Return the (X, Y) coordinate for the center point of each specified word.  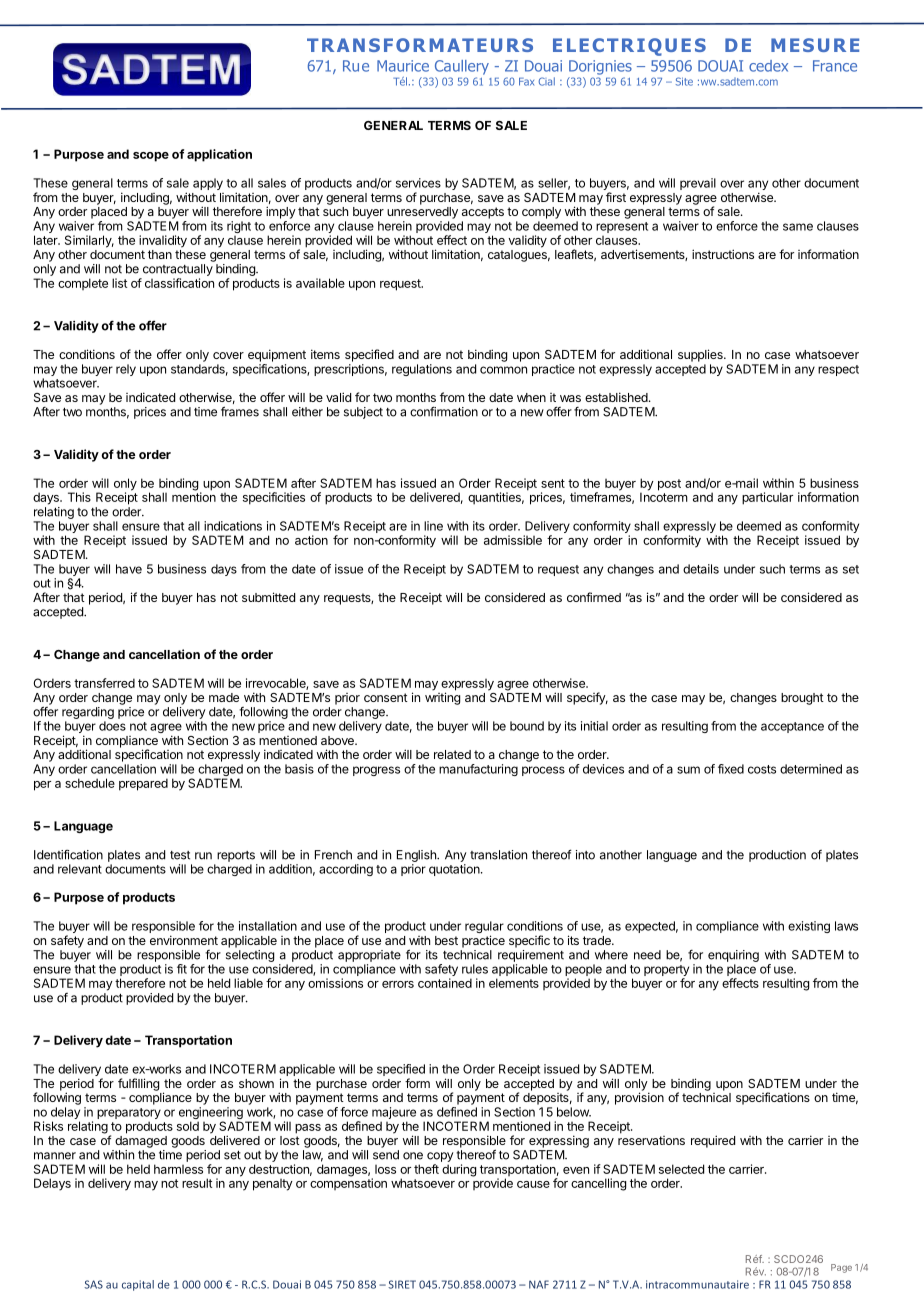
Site (684, 81)
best (446, 940)
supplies (701, 355)
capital (138, 1285)
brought (802, 699)
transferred (104, 683)
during (459, 1170)
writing (442, 698)
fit (182, 969)
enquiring (733, 956)
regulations (422, 370)
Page (841, 1268)
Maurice (403, 66)
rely (126, 370)
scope (151, 157)
